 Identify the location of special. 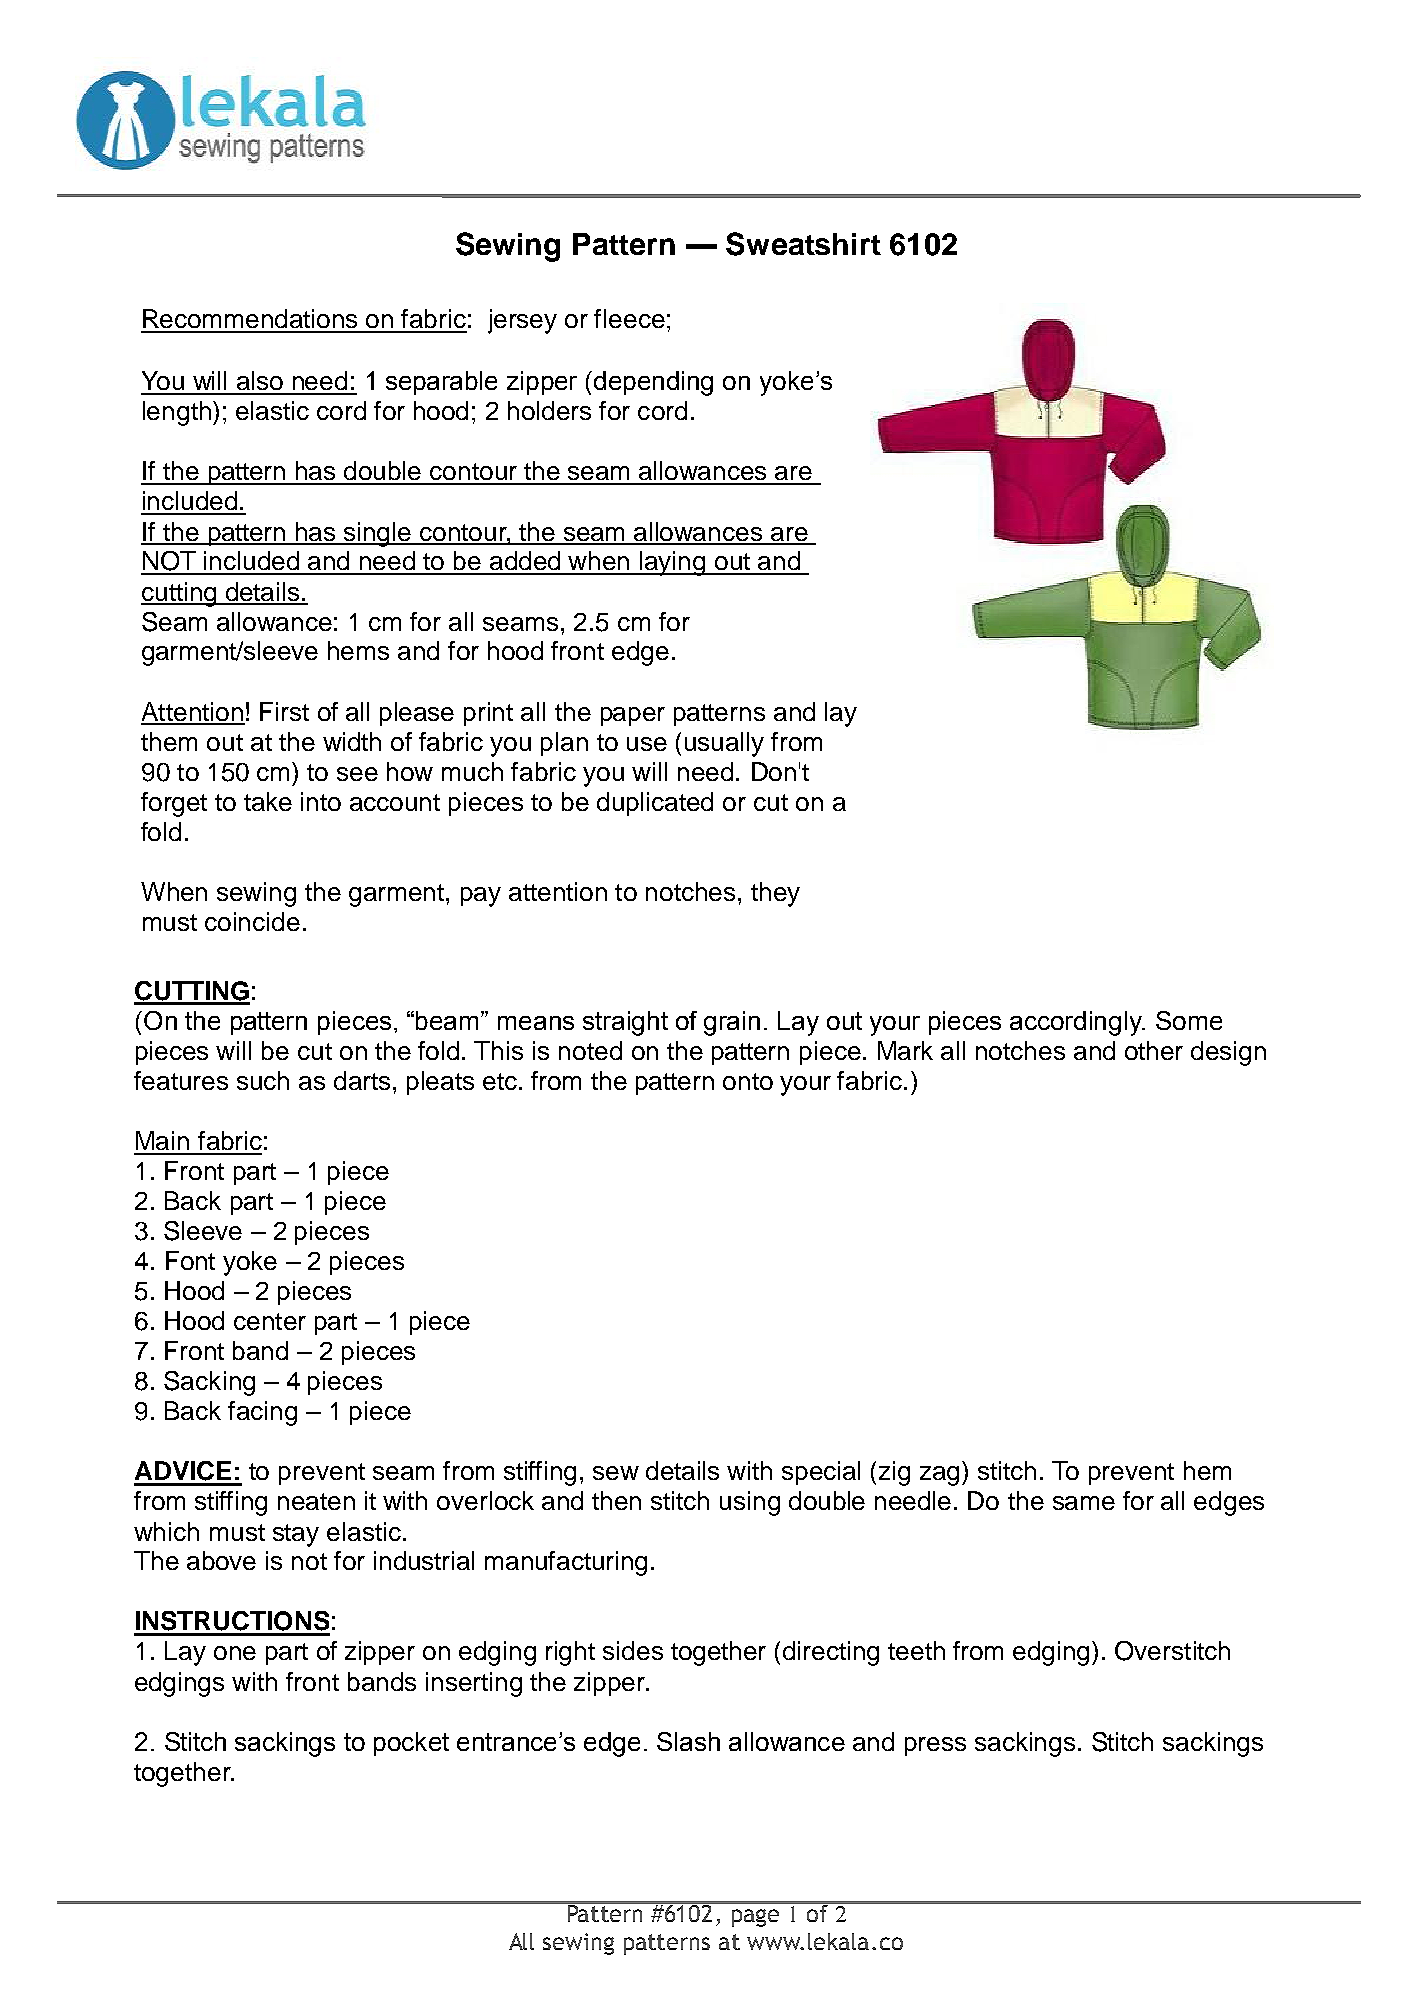
(821, 1473).
